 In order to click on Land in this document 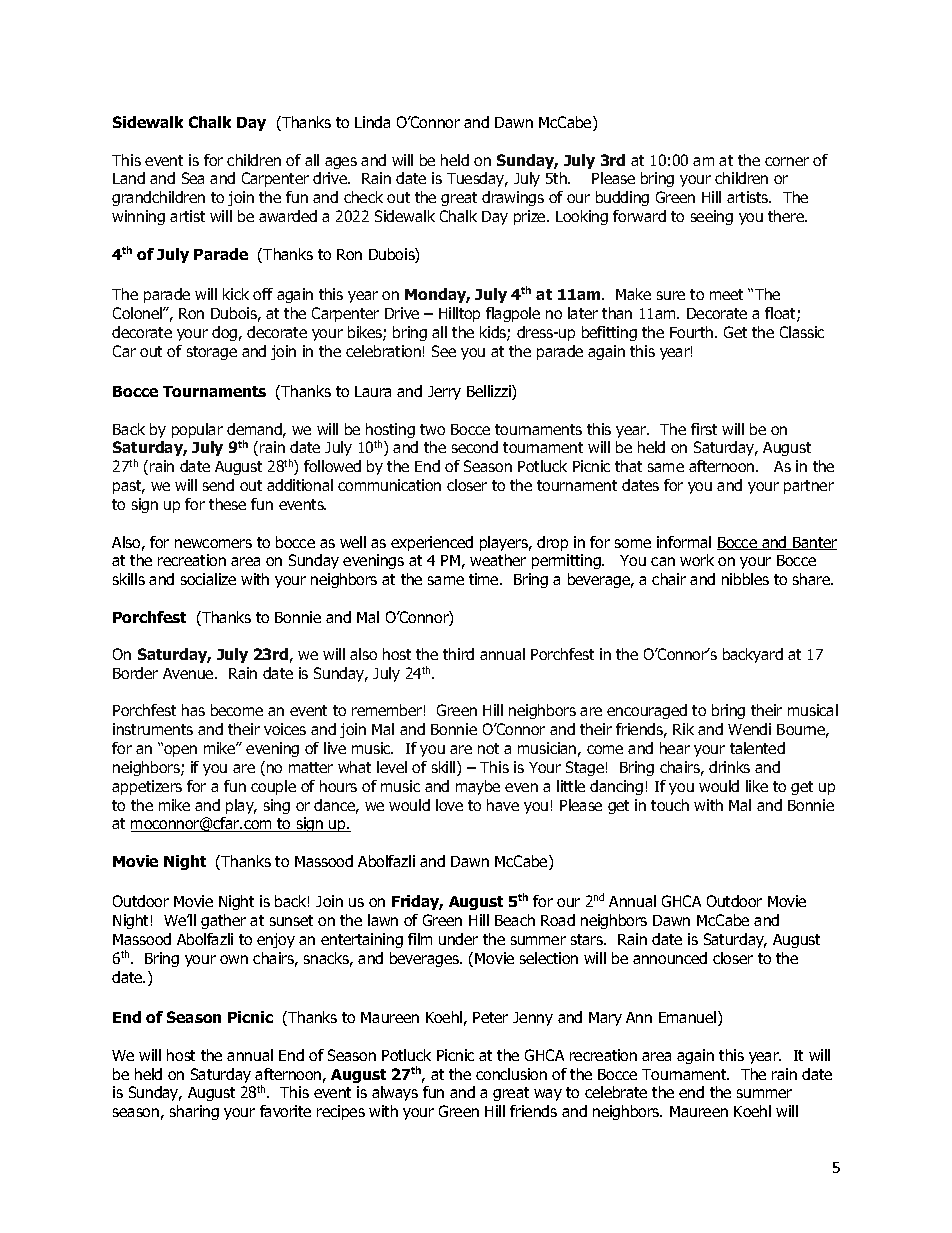, I will do `click(129, 178)`.
